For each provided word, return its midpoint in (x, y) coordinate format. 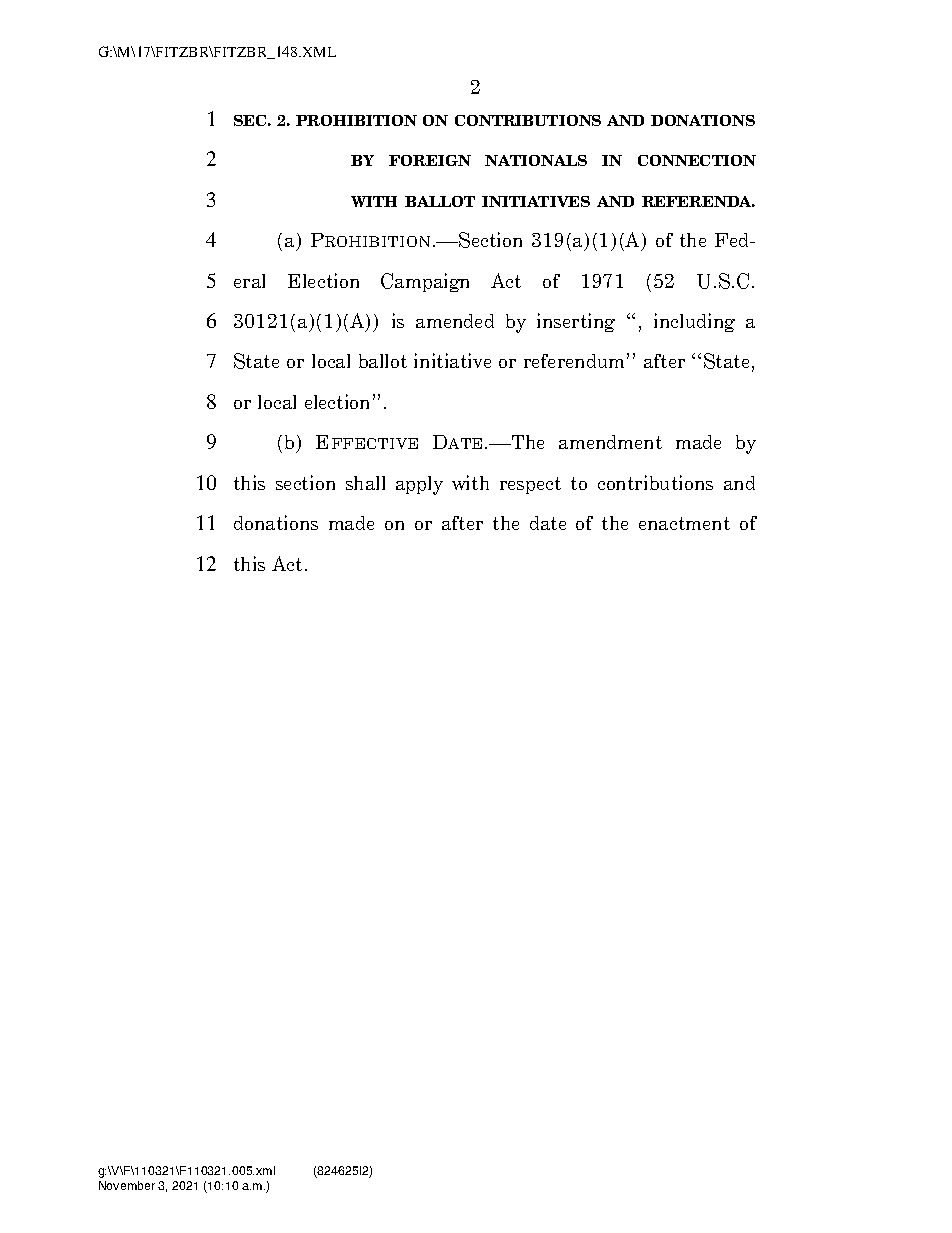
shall (365, 483)
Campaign (425, 282)
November (127, 1185)
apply (419, 485)
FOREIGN (430, 160)
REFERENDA (698, 201)
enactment (684, 523)
